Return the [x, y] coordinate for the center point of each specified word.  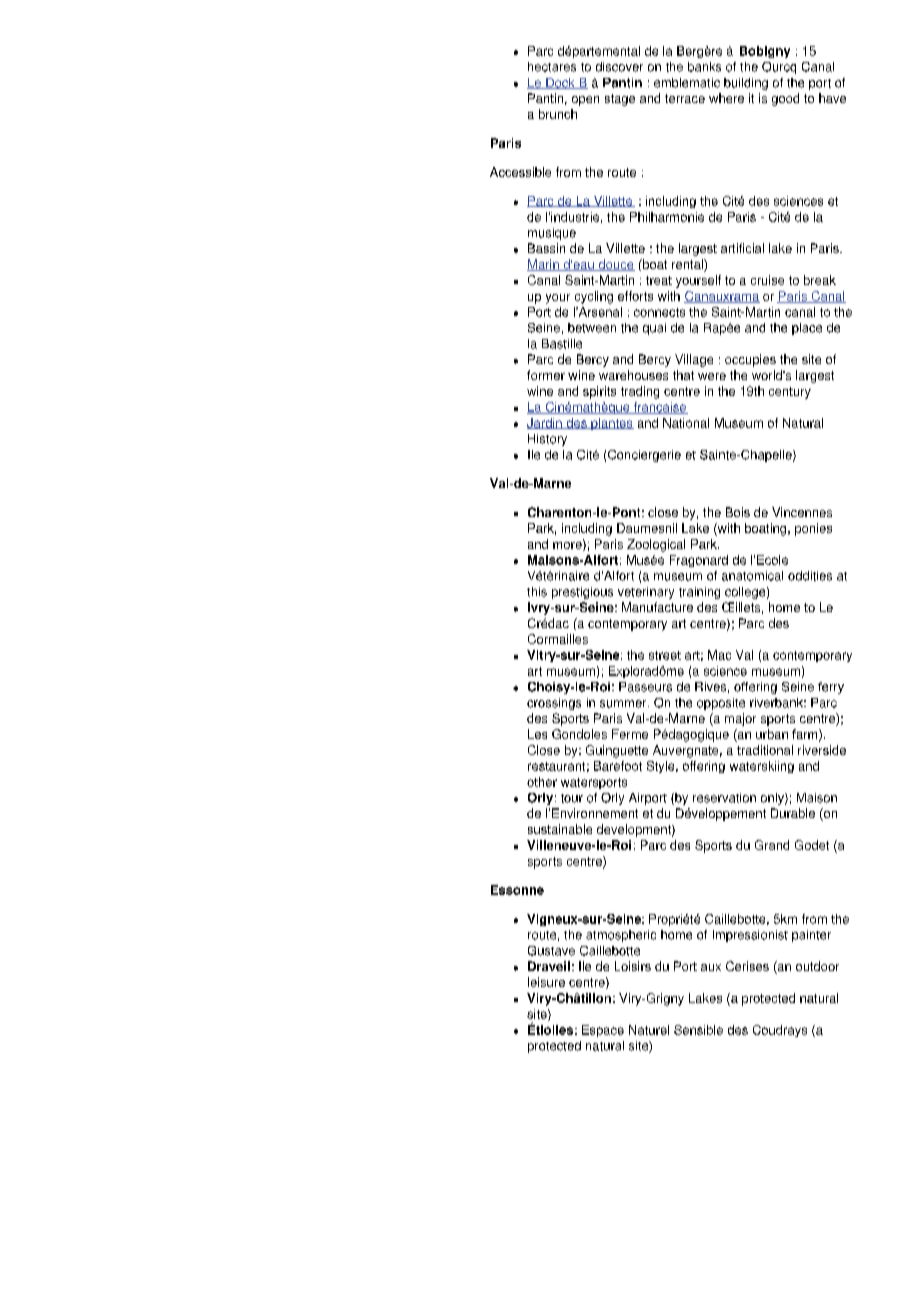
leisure [546, 982]
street [665, 655]
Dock [560, 83]
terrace [685, 98]
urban [772, 734]
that [683, 375]
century [790, 393]
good [785, 99]
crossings [554, 704]
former [546, 375]
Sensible [698, 1030]
